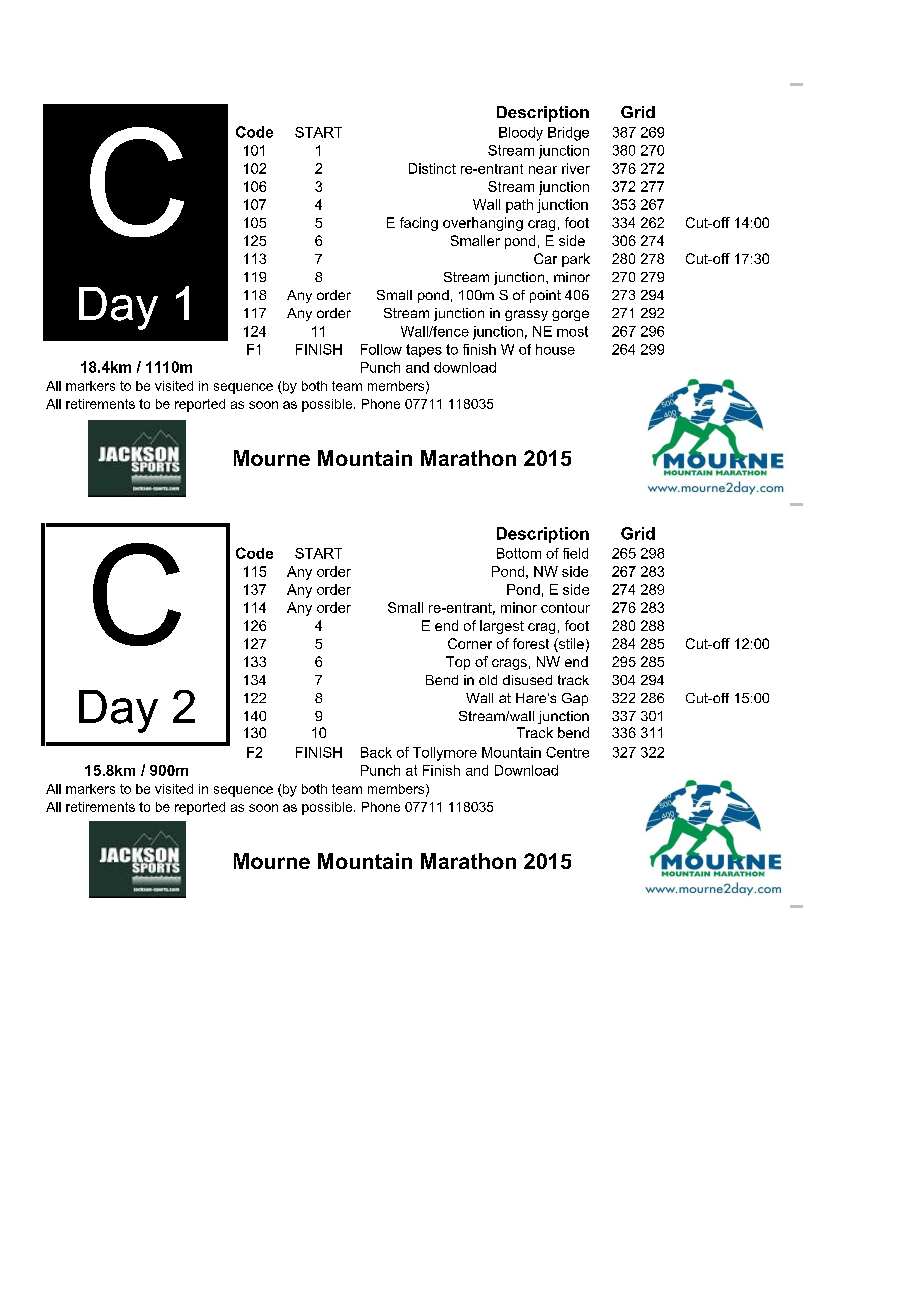 The width and height of the screenshot is (924, 1308). Describe the element at coordinates (565, 608) in the screenshot. I see `contour` at that location.
